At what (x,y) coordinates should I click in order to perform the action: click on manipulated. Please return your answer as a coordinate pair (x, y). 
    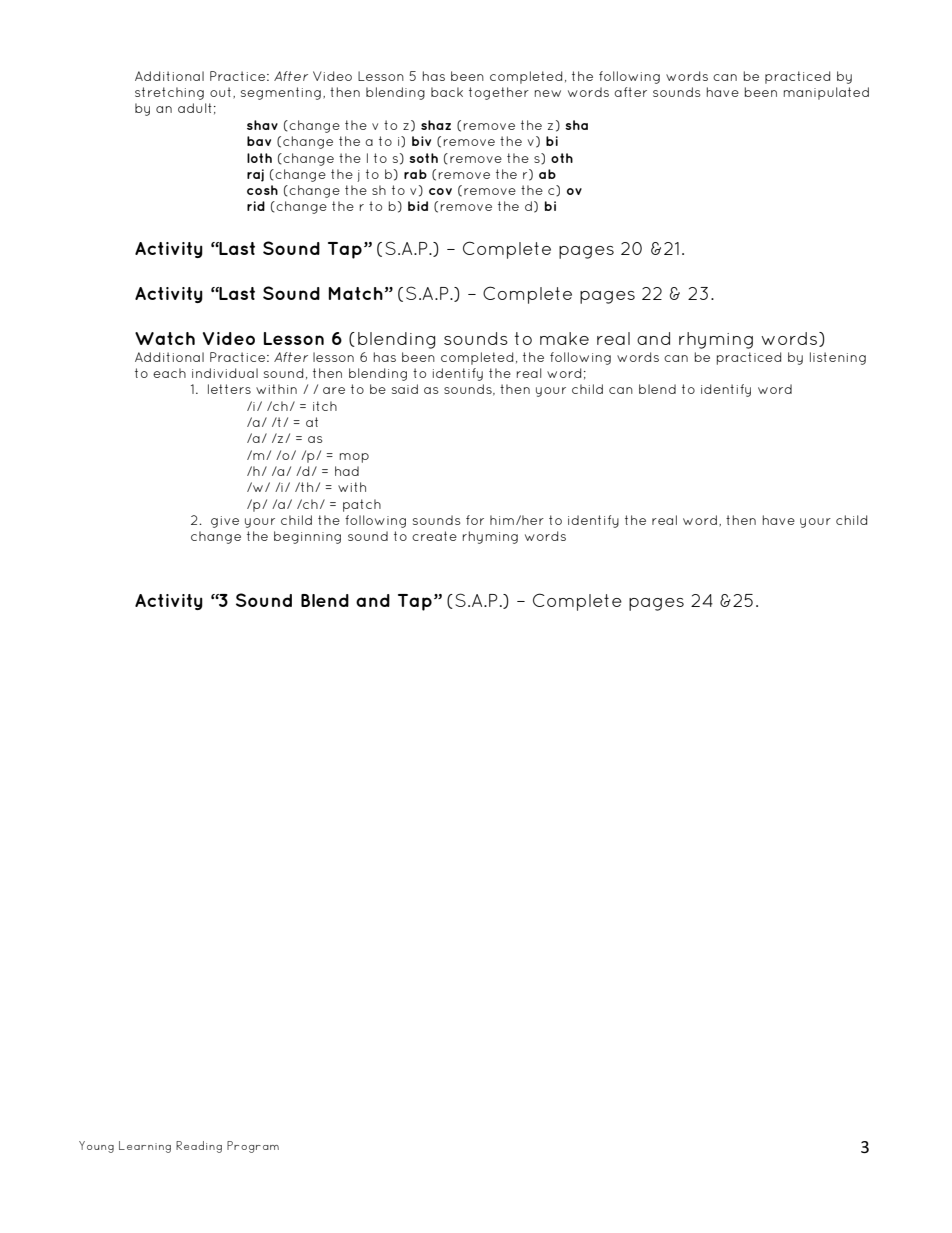
    Looking at the image, I should click on (826, 93).
